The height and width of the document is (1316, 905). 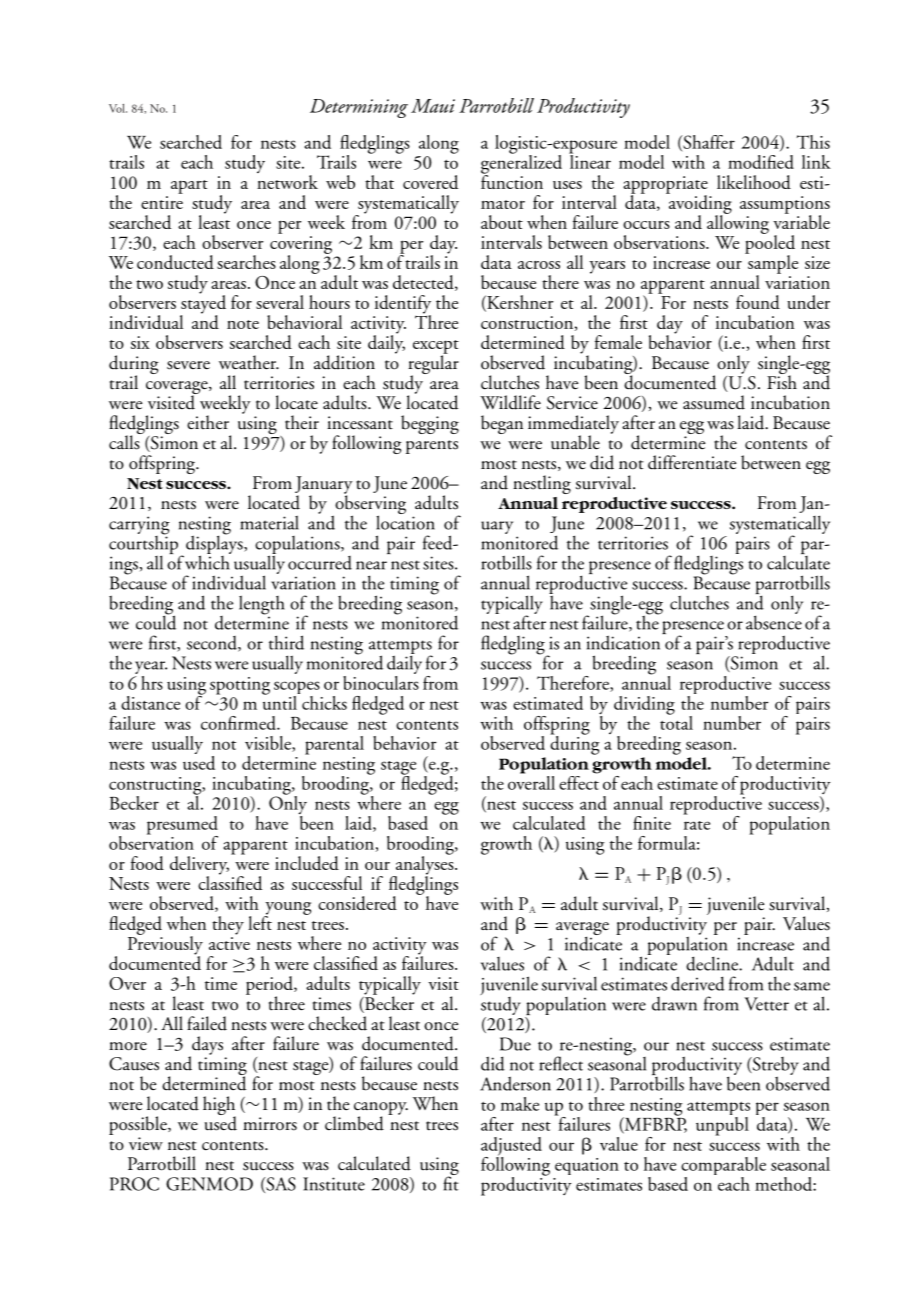 What do you see at coordinates (433, 106) in the document?
I see `Maui` at bounding box center [433, 106].
